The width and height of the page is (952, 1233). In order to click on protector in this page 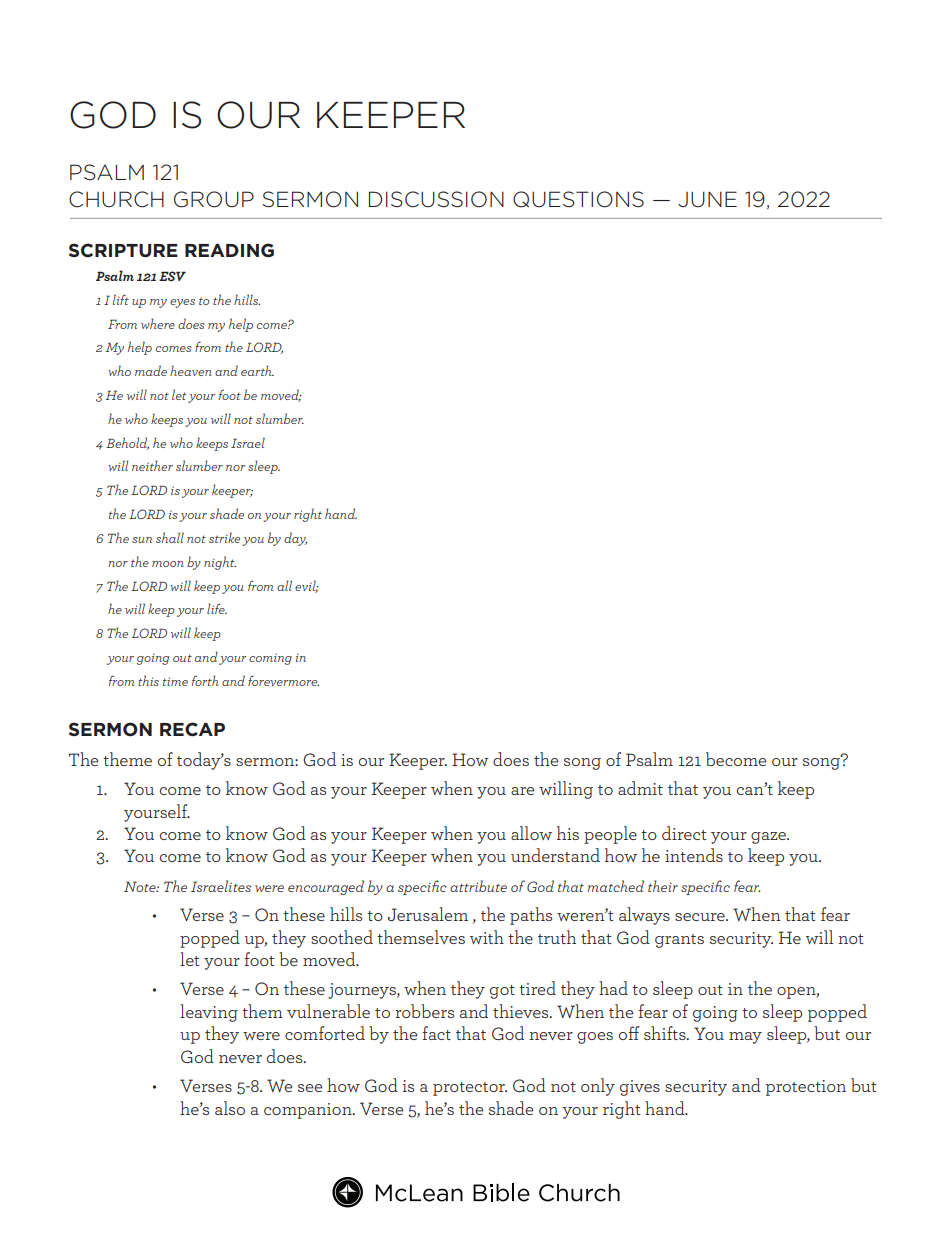, I will do `click(470, 1089)`.
